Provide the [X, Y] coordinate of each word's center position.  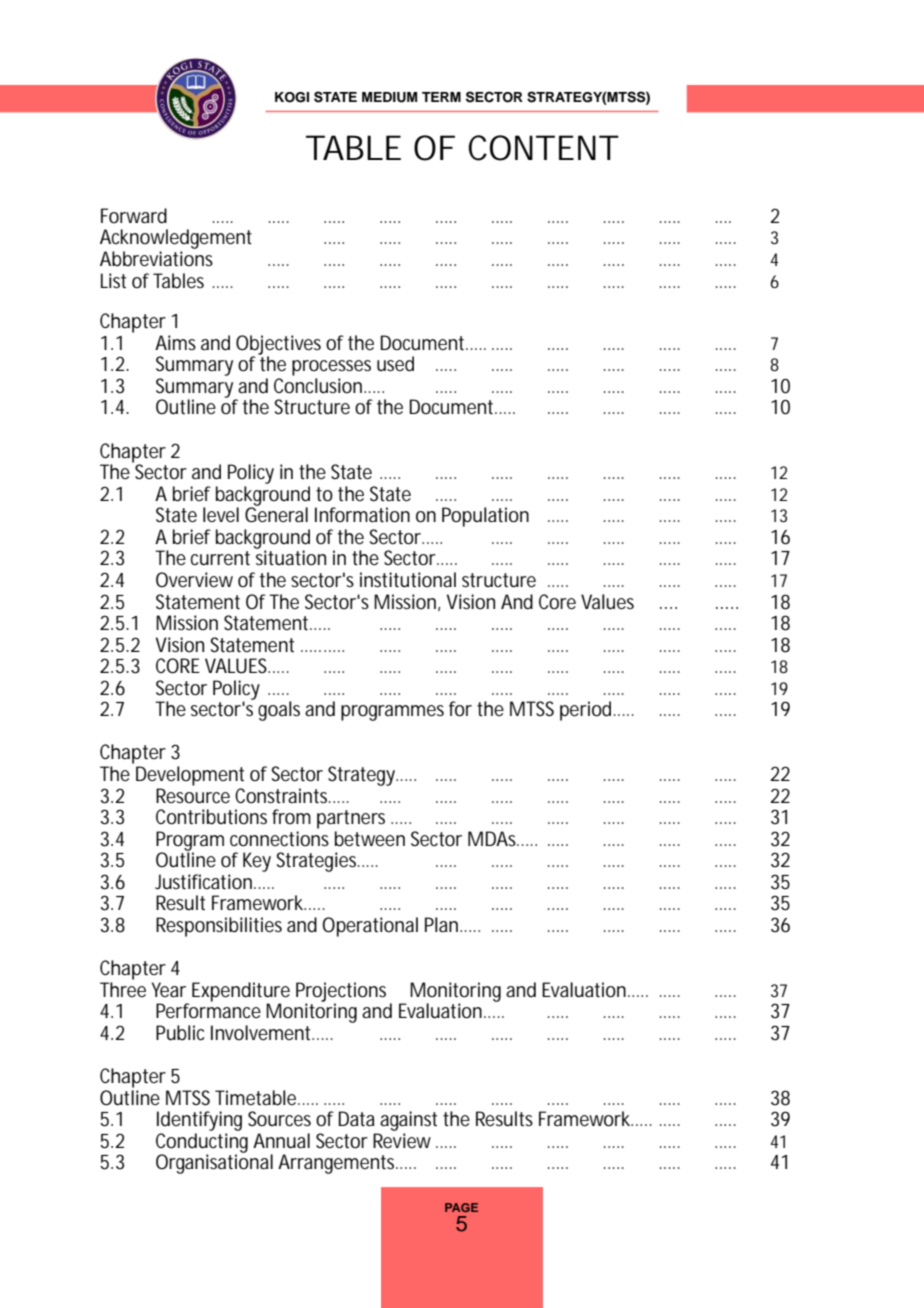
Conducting [202, 1144]
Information [362, 515]
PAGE [461, 1207]
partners [351, 819]
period [585, 711]
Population [485, 517]
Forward [134, 216]
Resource [193, 796]
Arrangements [338, 1164]
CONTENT [542, 148]
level [221, 515]
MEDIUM [389, 97]
